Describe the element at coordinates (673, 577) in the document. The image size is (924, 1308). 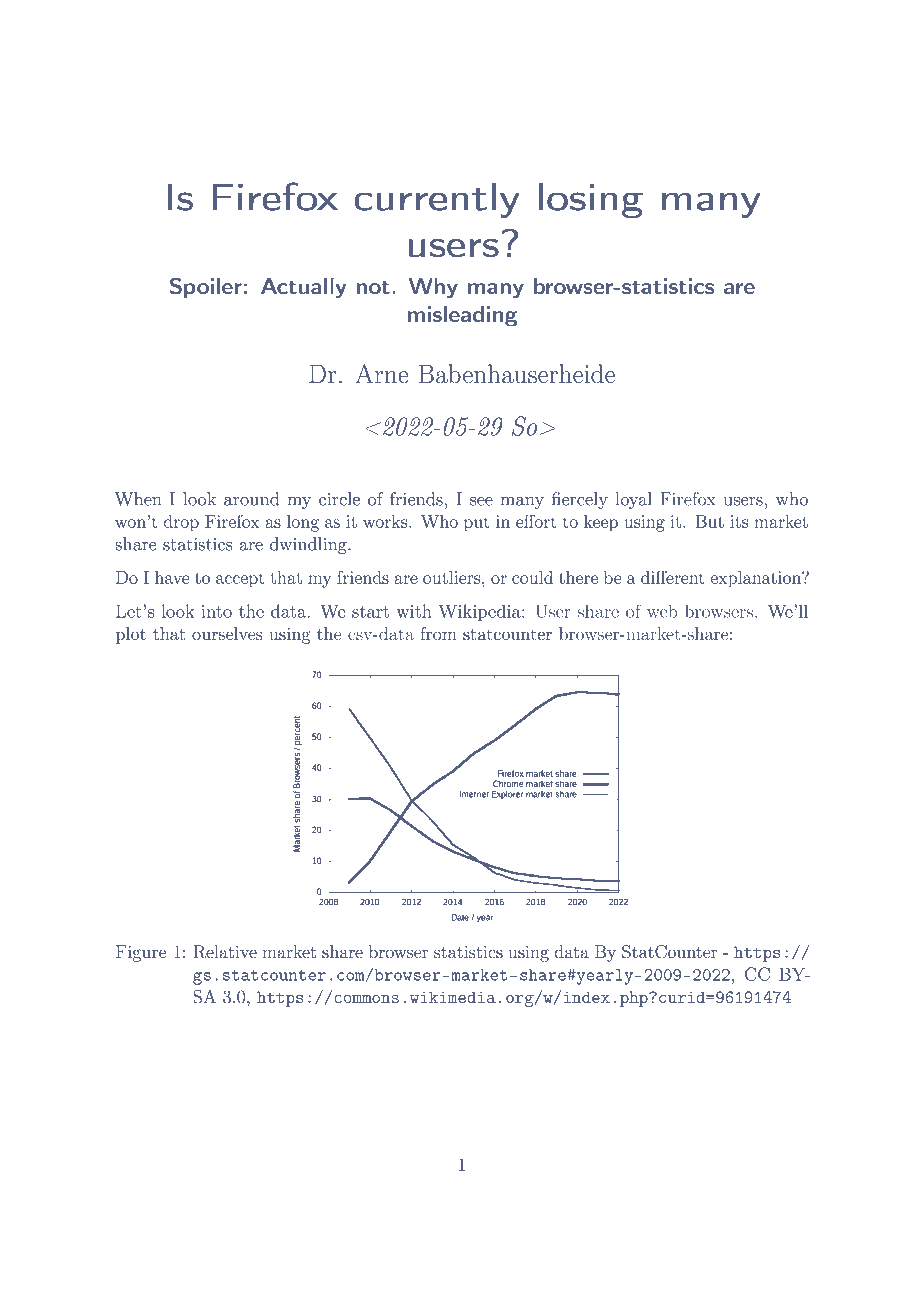
I see `different` at that location.
